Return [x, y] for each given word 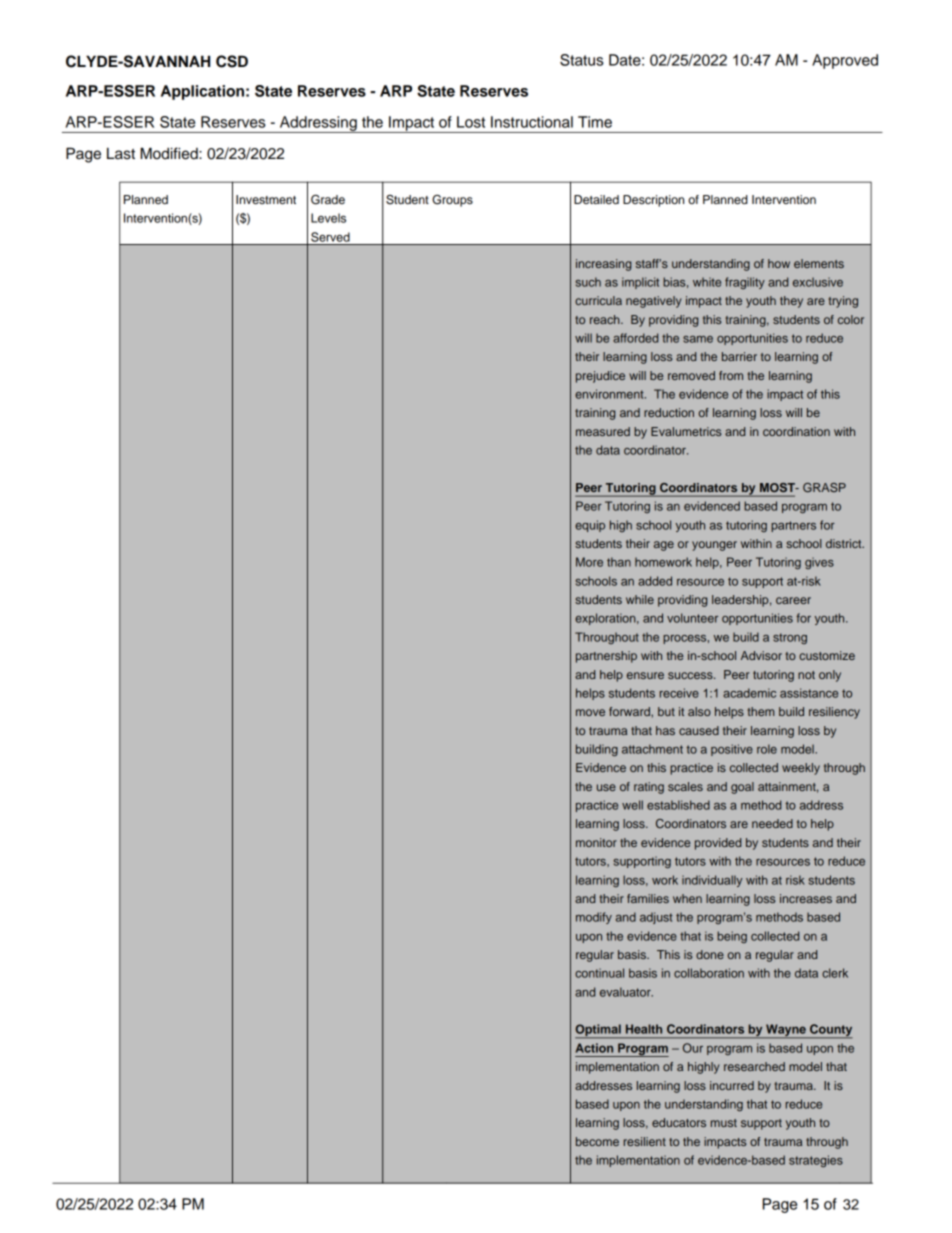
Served [330, 237]
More [589, 562]
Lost [471, 122]
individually [712, 881]
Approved [845, 61]
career [793, 600]
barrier [739, 356]
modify [594, 918]
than [619, 562]
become [597, 1141]
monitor [596, 842]
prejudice [600, 377]
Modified [170, 153]
